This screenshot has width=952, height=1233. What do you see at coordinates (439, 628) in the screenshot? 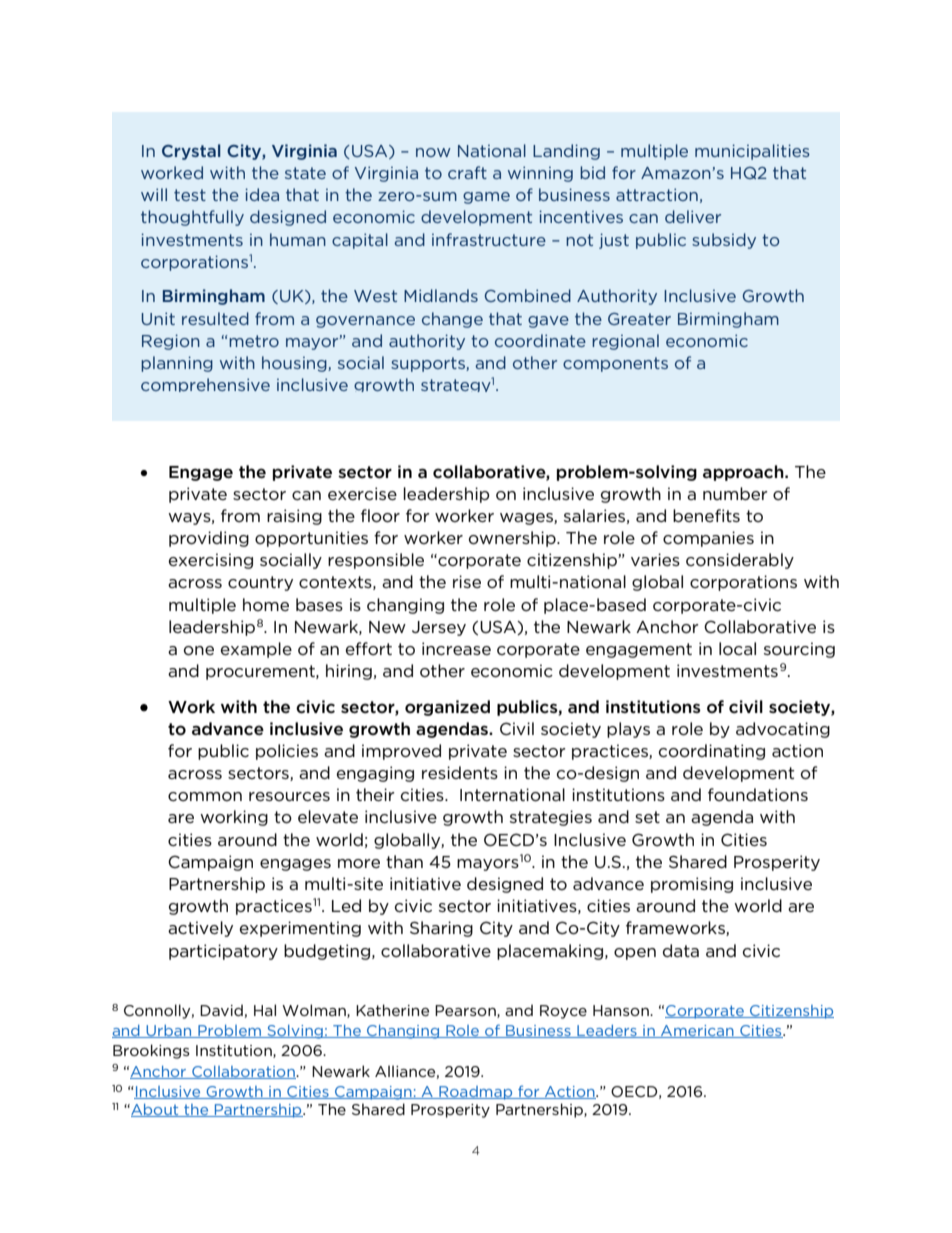
I see `Jersey` at bounding box center [439, 628].
